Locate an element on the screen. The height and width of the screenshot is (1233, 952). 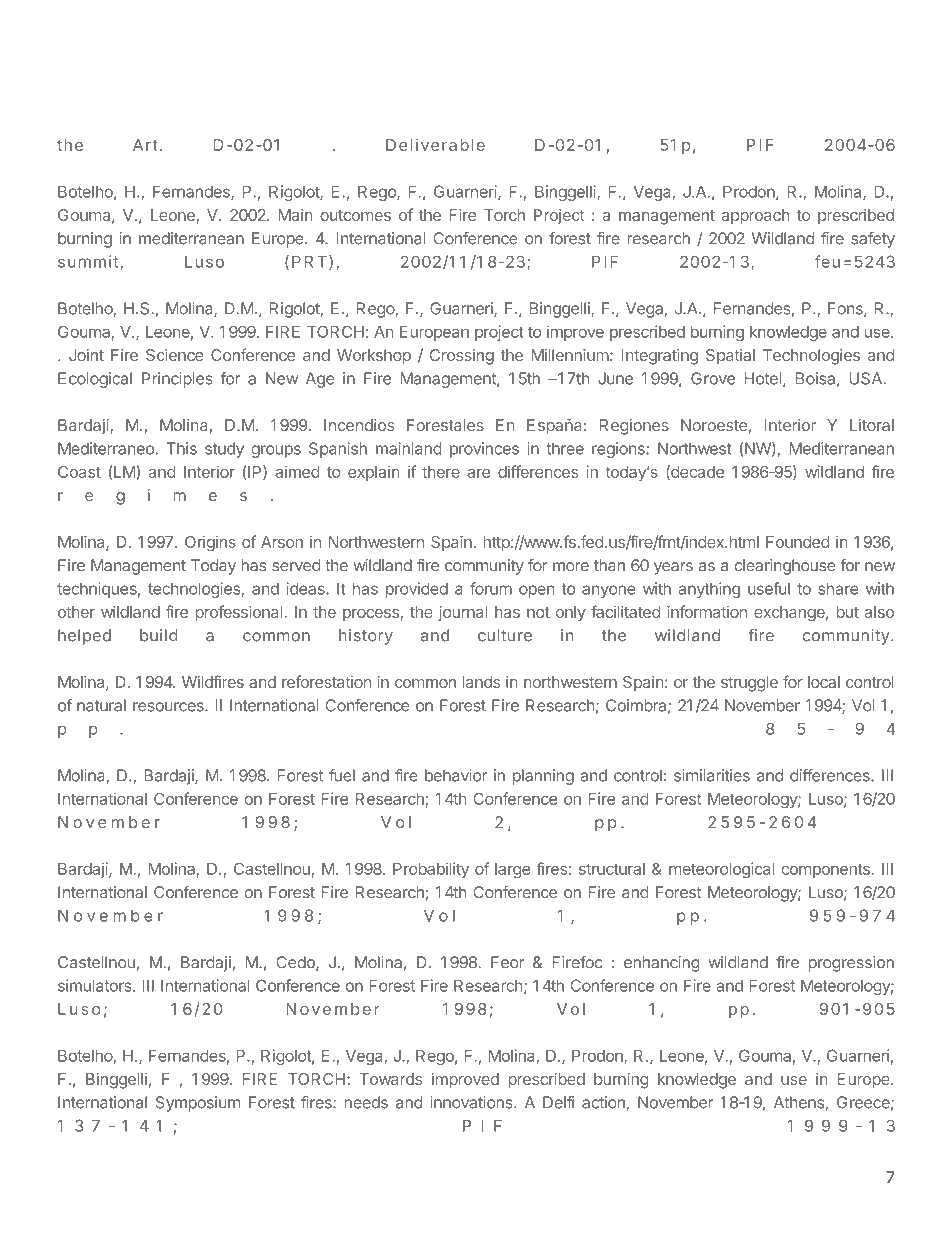
Art is located at coordinates (145, 145).
